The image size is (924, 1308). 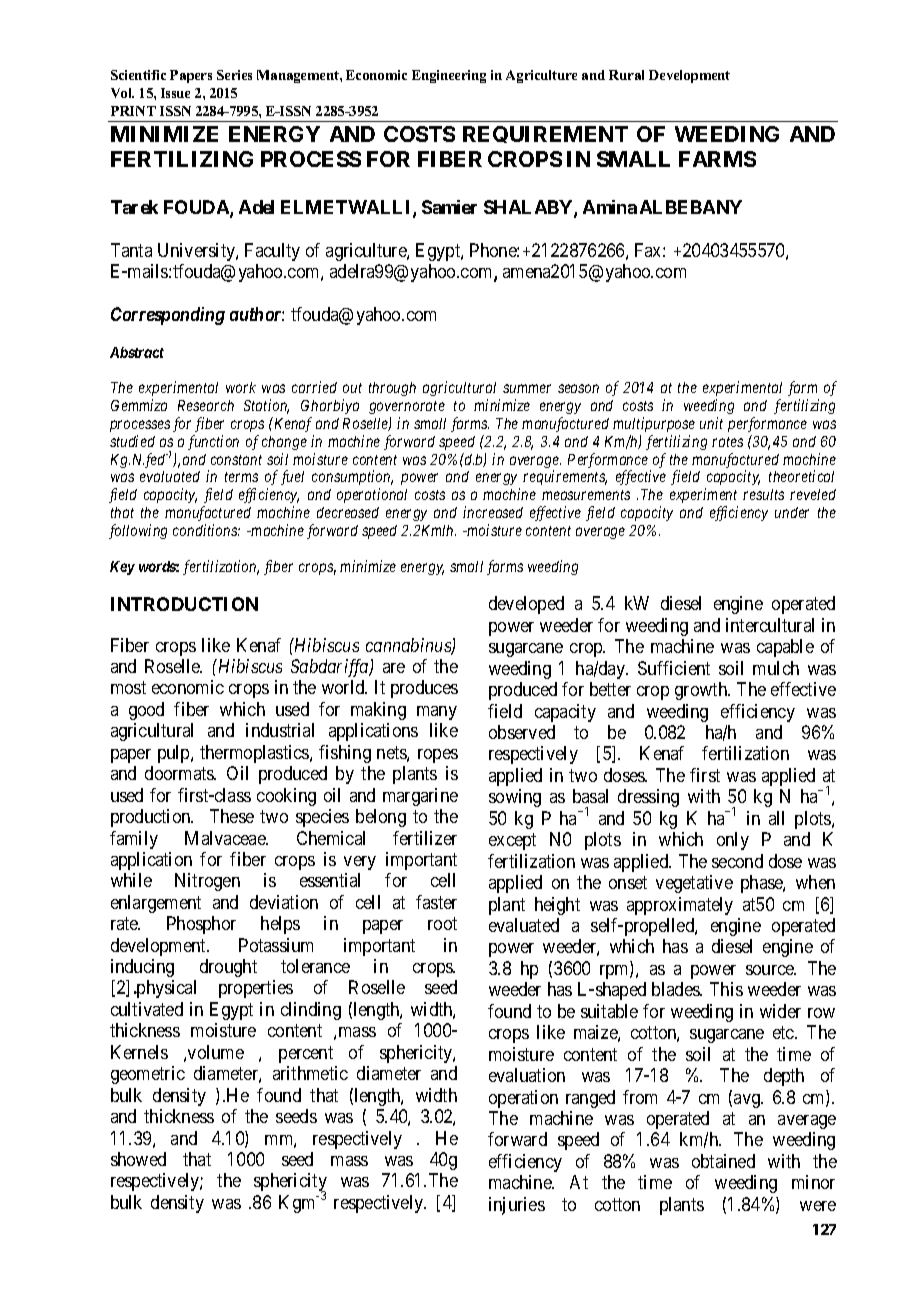 What do you see at coordinates (610, 207) in the screenshot?
I see `Amina` at bounding box center [610, 207].
